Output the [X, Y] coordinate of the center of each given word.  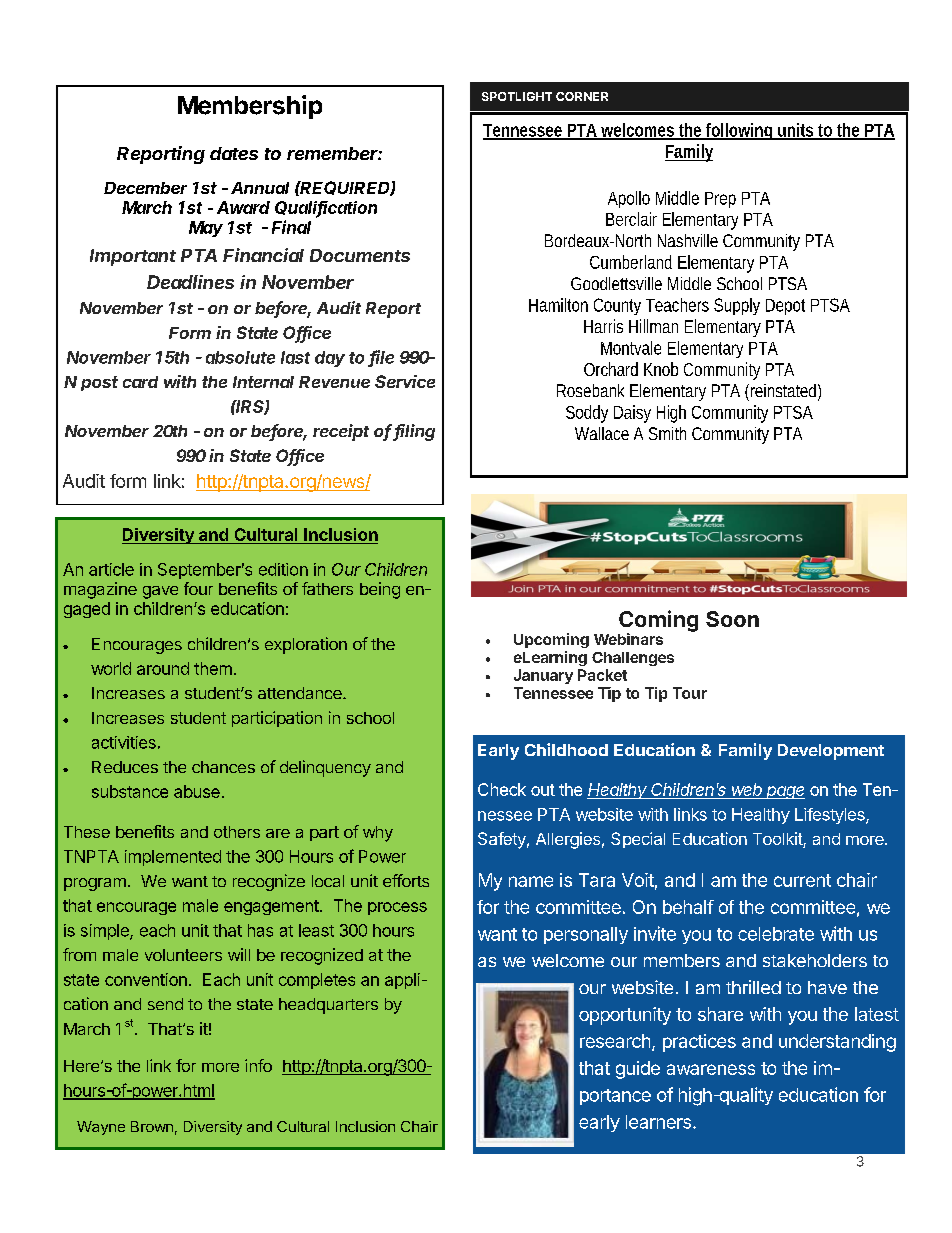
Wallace [602, 433]
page [784, 792]
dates [234, 153]
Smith [667, 433]
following [740, 131]
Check [502, 789]
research [615, 1041]
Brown [152, 1126]
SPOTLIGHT [517, 96]
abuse [197, 791]
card [140, 382]
